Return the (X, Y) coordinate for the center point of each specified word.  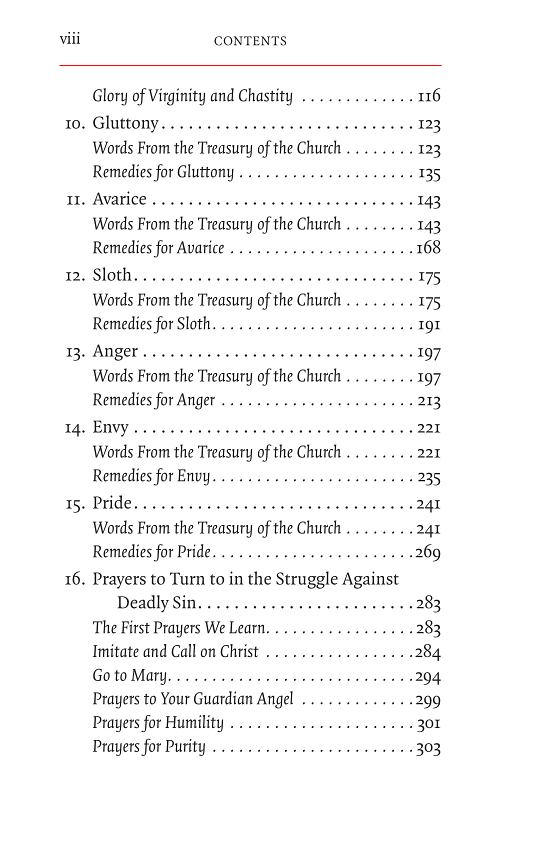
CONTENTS (250, 41)
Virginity (176, 97)
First (135, 627)
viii (70, 38)
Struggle (307, 580)
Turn (187, 578)
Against (370, 580)
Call (183, 650)
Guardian (223, 698)
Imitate (116, 650)
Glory (110, 97)
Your (175, 698)
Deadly (143, 604)
